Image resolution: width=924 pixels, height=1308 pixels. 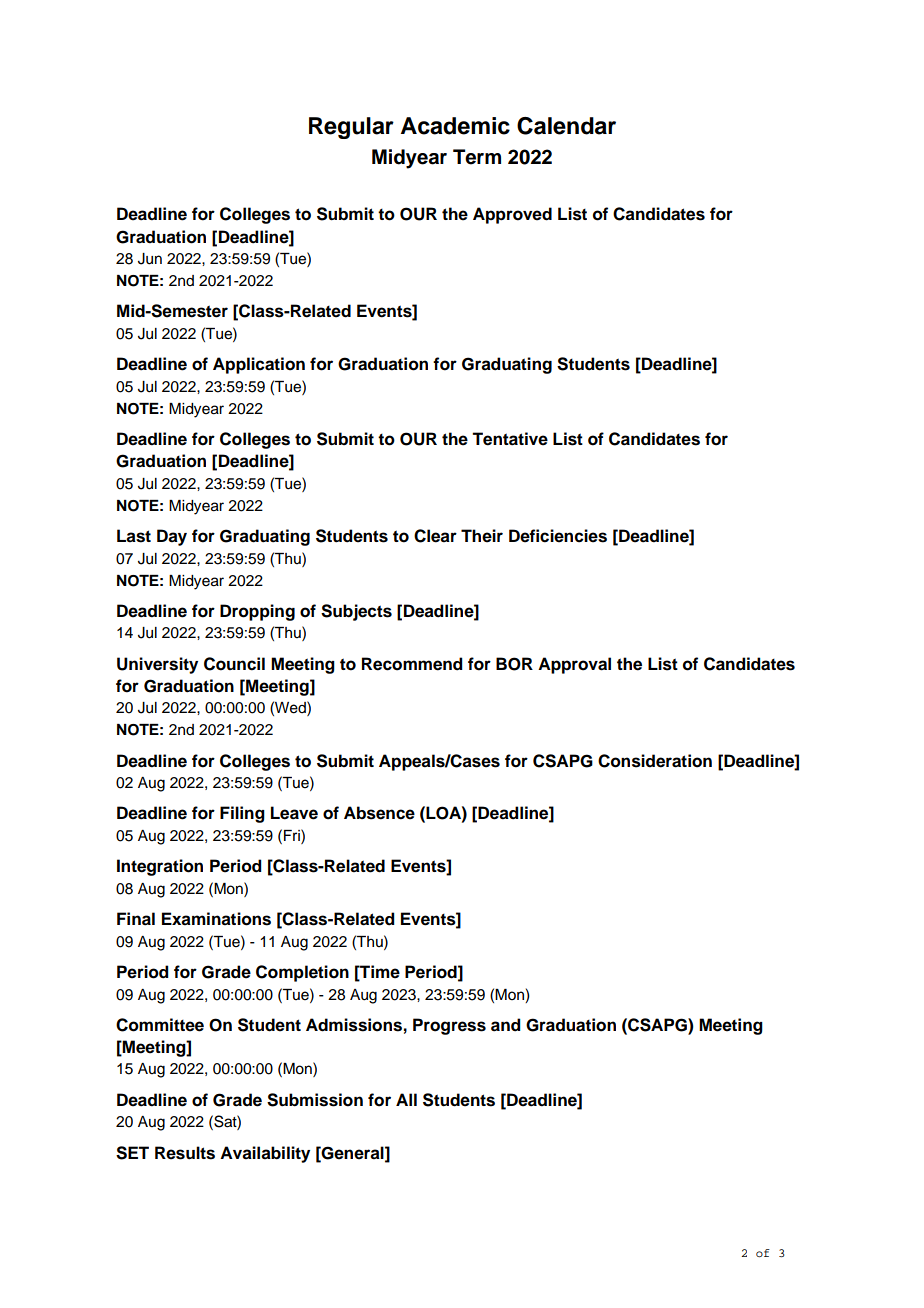 I want to click on Approval, so click(x=574, y=665).
